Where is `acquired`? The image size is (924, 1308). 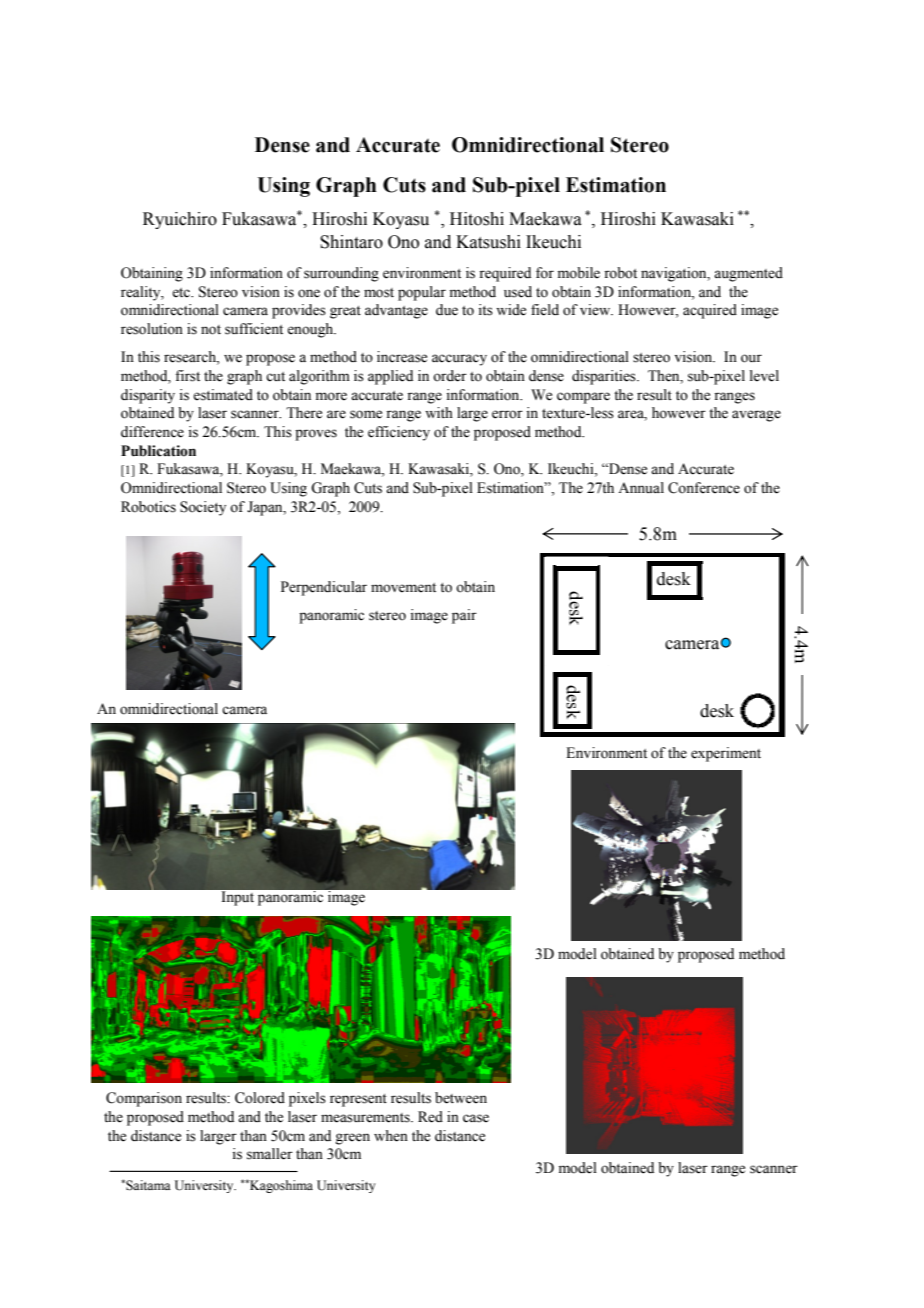 acquired is located at coordinates (710, 311).
